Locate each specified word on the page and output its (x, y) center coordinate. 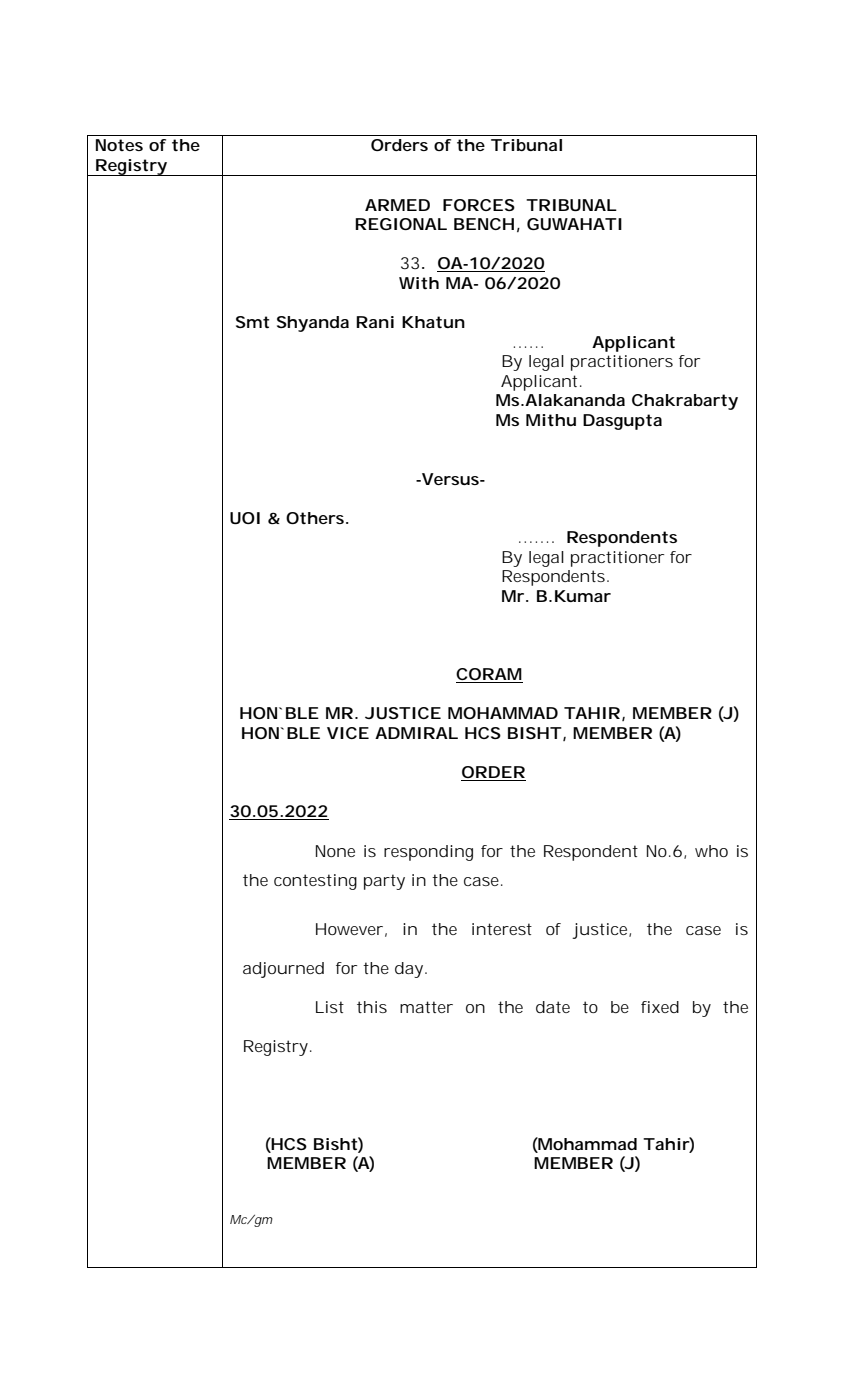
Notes (119, 145)
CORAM (489, 675)
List (330, 1007)
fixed (660, 1007)
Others (316, 518)
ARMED (397, 205)
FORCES (479, 205)
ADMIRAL (416, 733)
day (410, 970)
